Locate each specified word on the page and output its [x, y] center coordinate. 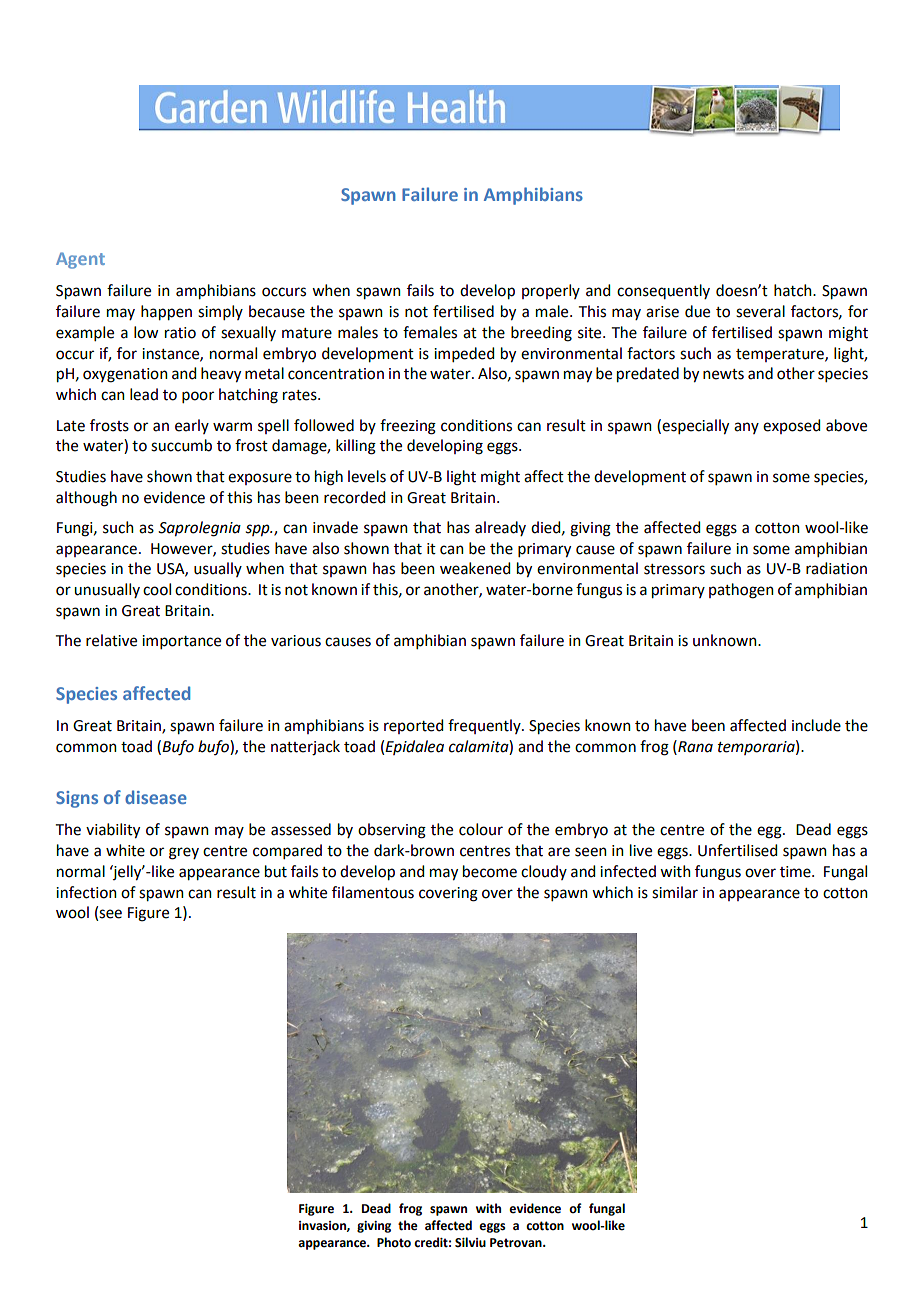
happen [166, 313]
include [816, 725]
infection [86, 892]
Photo [394, 1242]
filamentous [373, 892]
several [760, 311]
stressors [674, 569]
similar [675, 892]
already [500, 528]
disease [156, 797]
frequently [485, 726]
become [490, 871]
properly [551, 291]
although [86, 499]
